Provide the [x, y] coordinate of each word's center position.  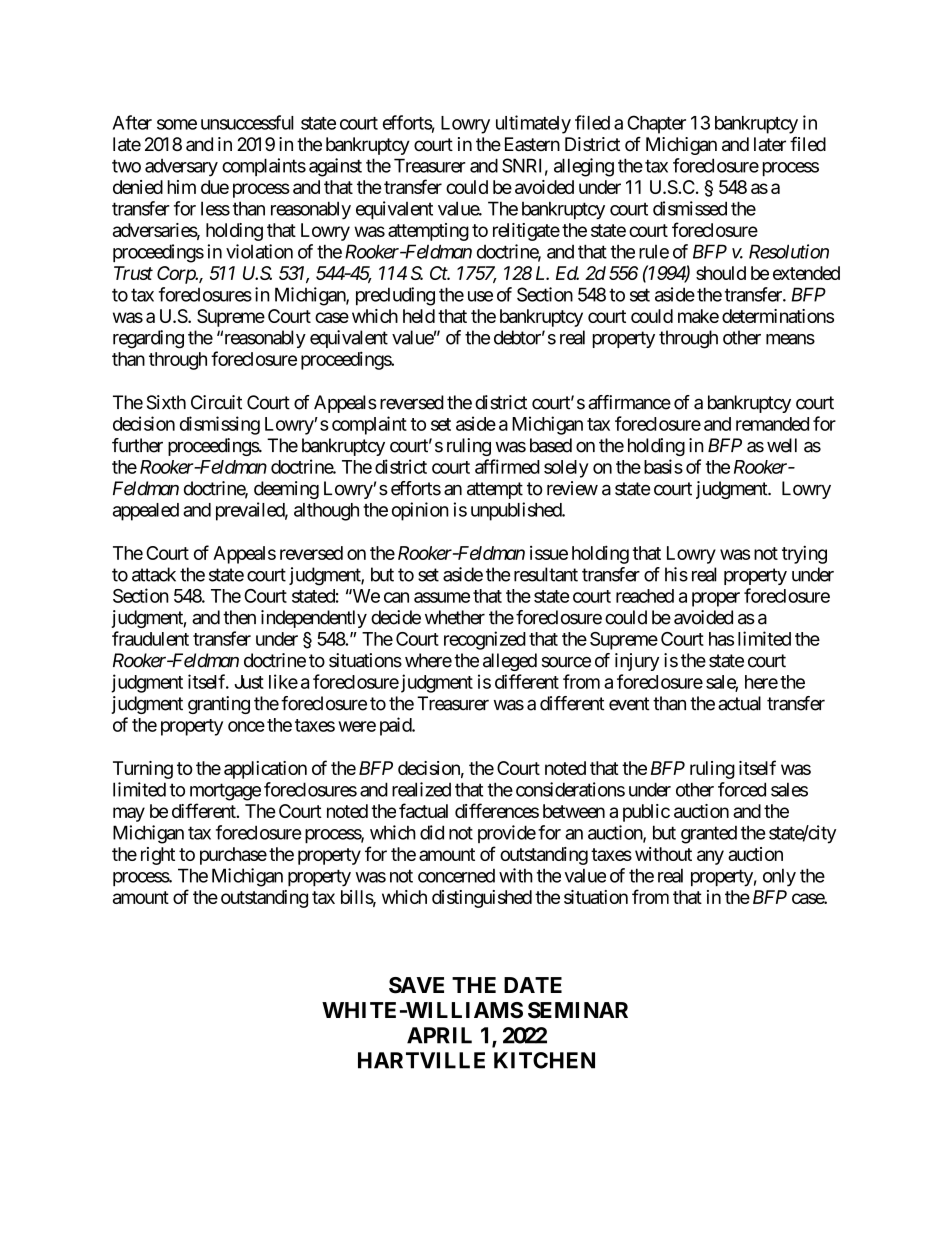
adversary [181, 168]
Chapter [656, 124]
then [239, 617]
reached [645, 596]
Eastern [532, 144]
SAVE [416, 985]
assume [442, 597]
